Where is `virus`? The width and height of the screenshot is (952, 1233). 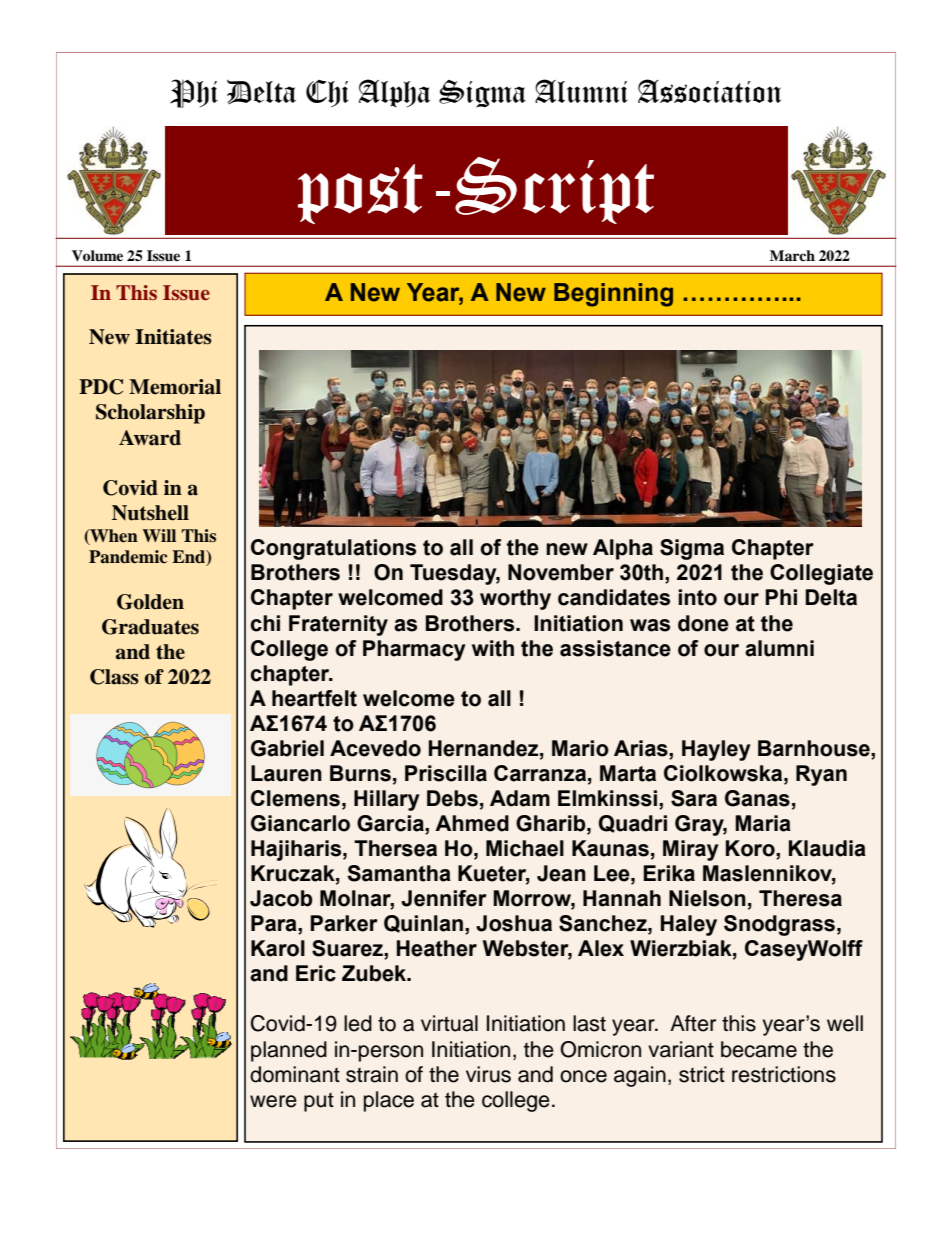
virus is located at coordinates (488, 1074).
